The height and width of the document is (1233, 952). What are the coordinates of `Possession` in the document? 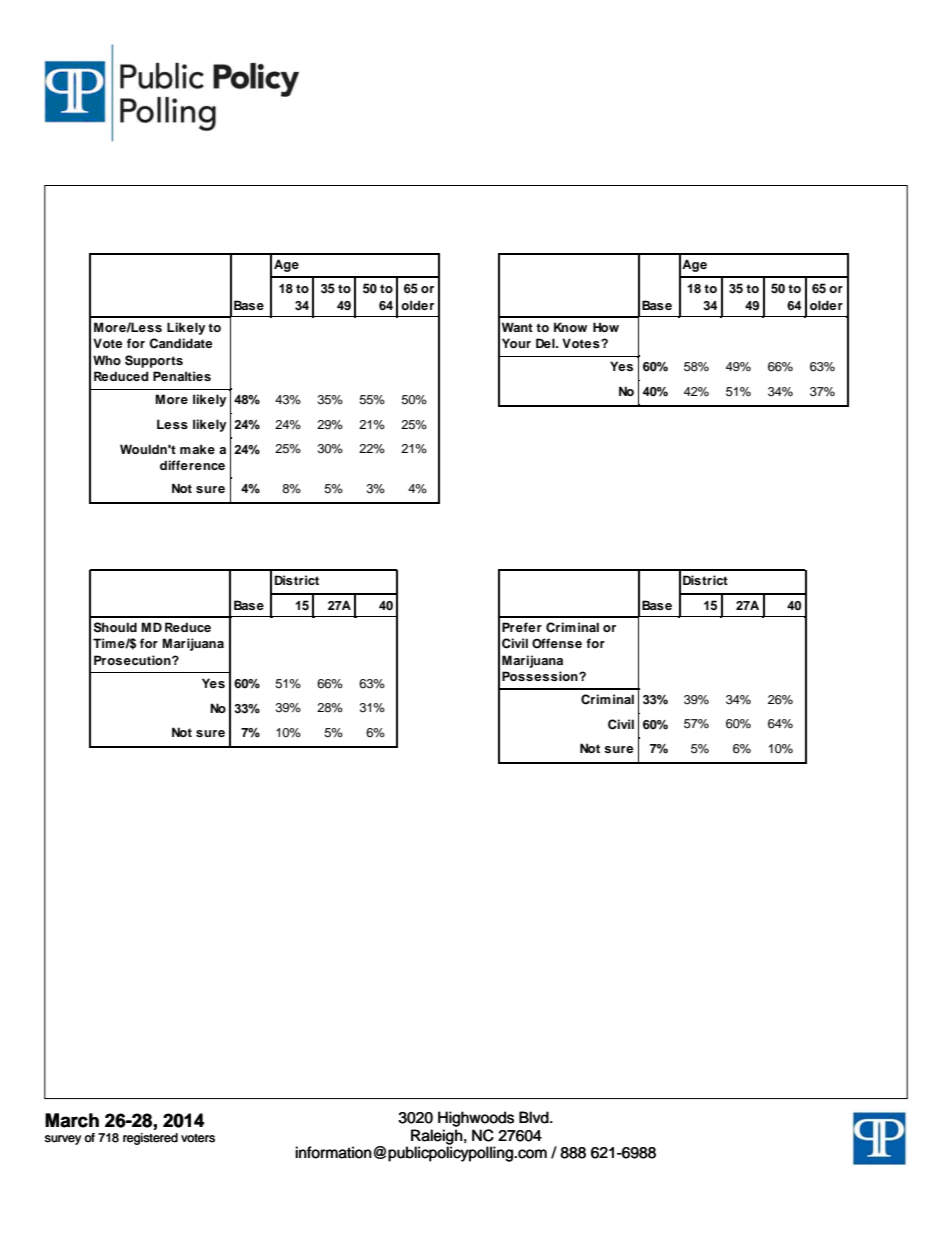 It's located at (541, 676).
